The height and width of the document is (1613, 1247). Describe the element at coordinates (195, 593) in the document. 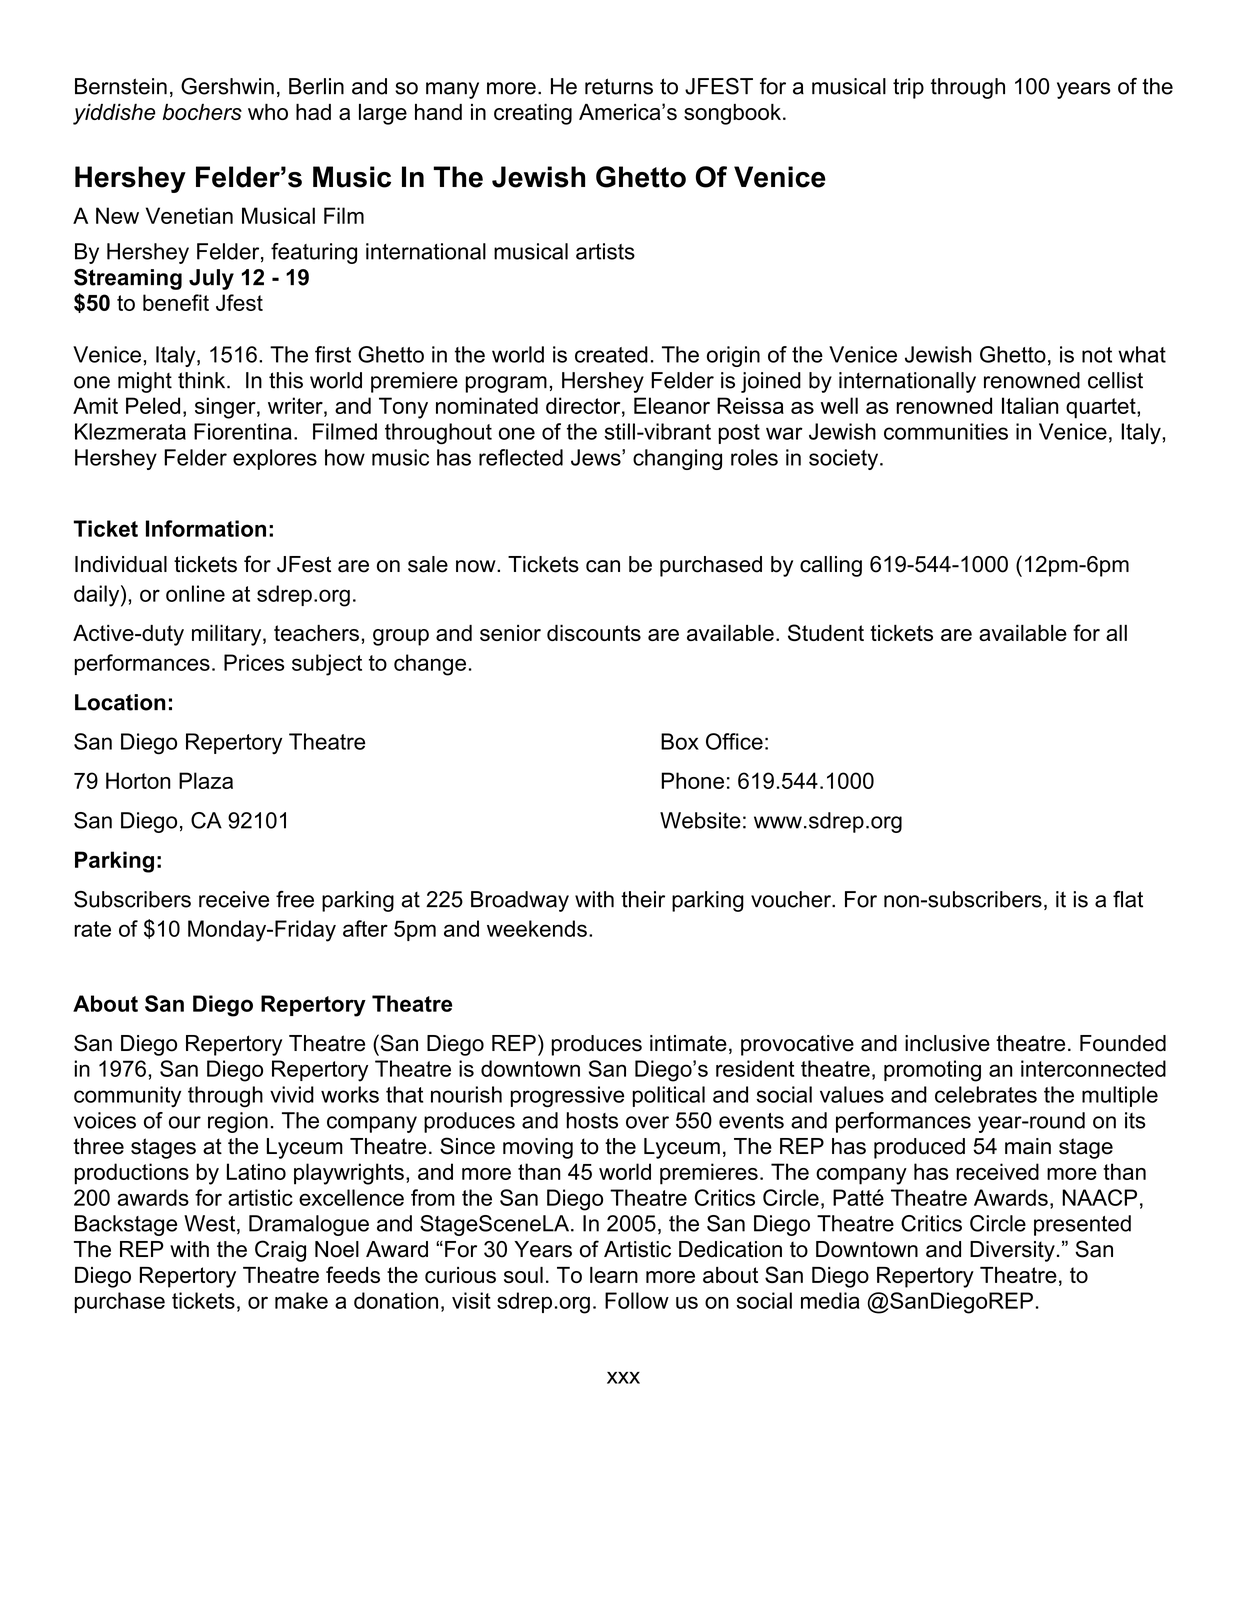

I see `online` at that location.
